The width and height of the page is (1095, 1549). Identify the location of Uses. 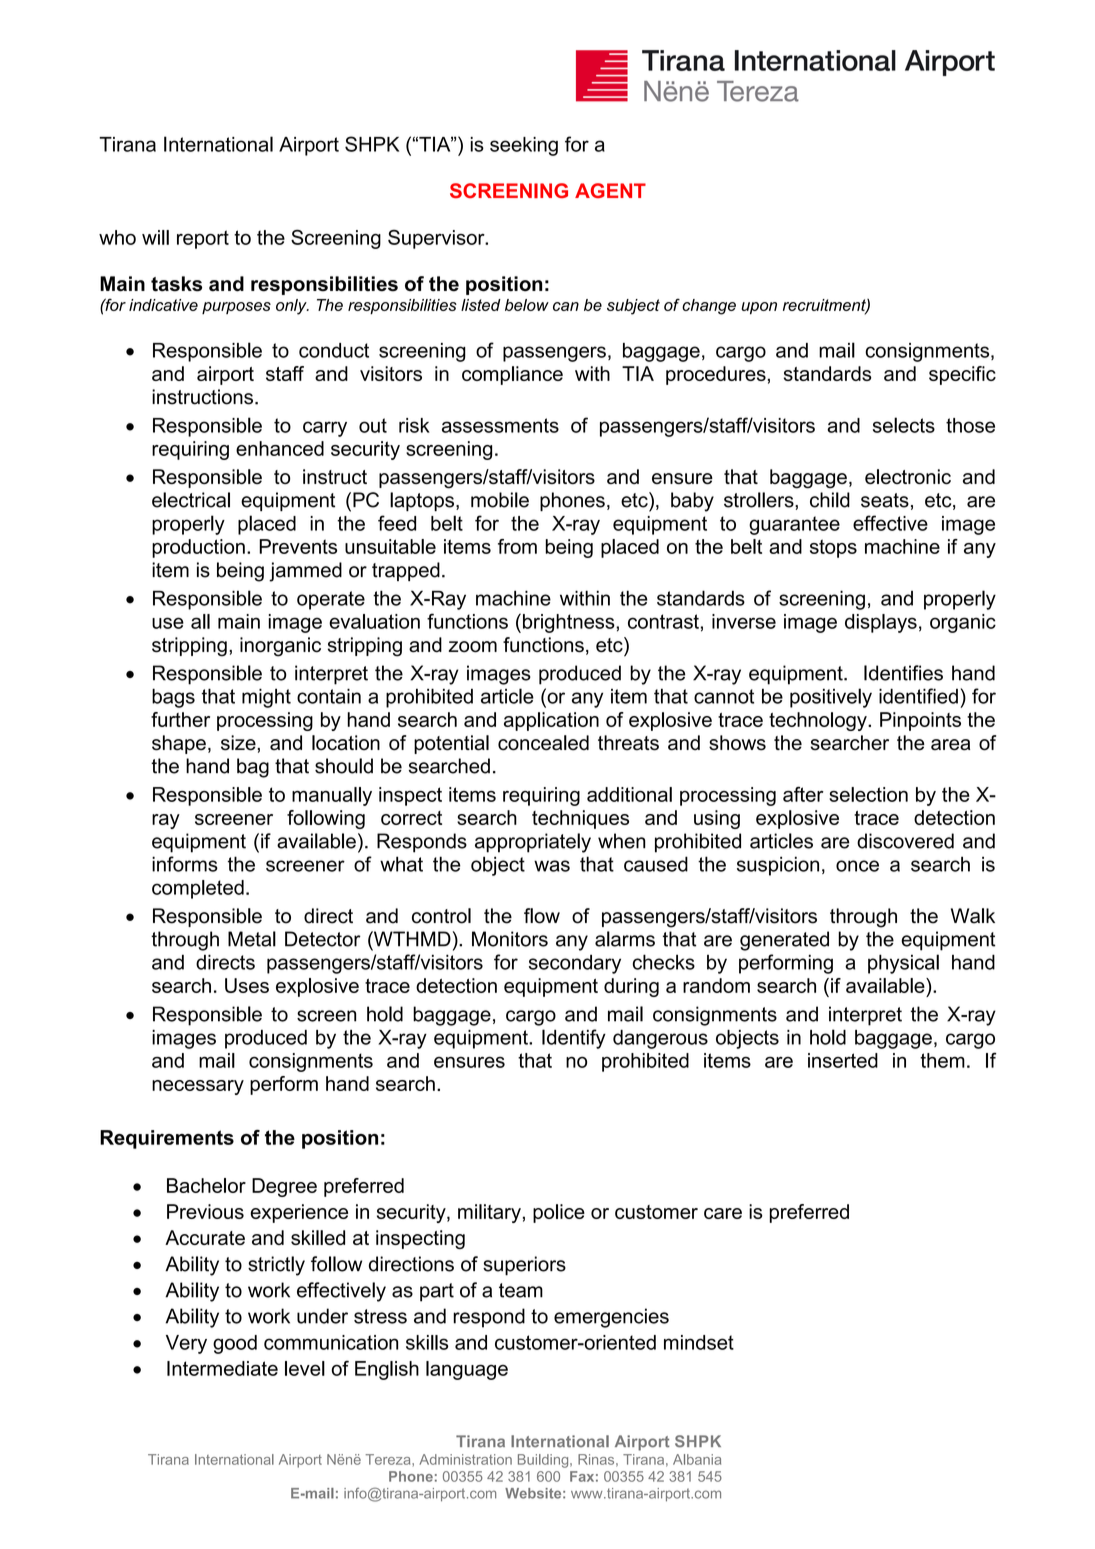
(247, 985).
